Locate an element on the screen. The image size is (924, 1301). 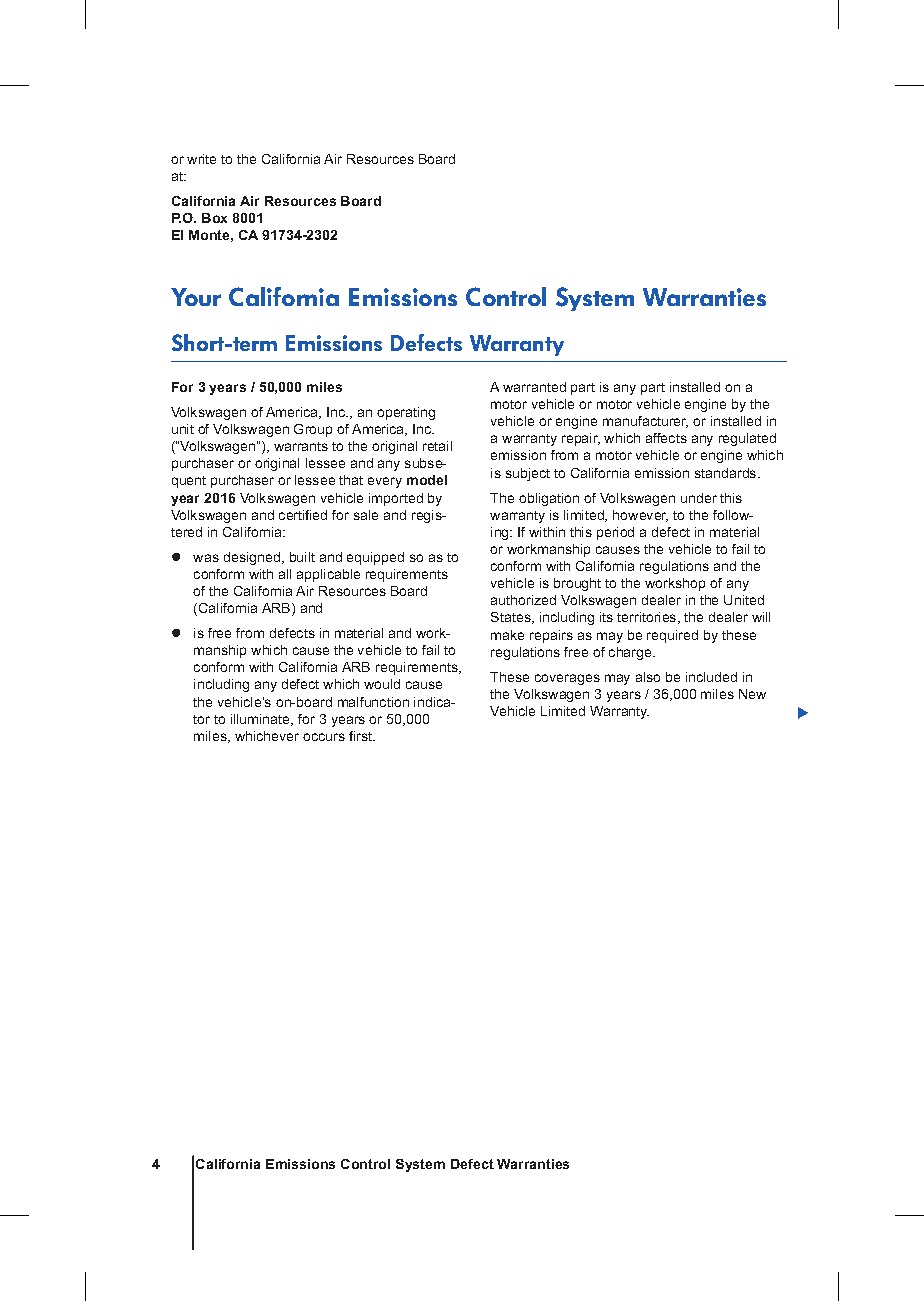
New is located at coordinates (752, 694).
